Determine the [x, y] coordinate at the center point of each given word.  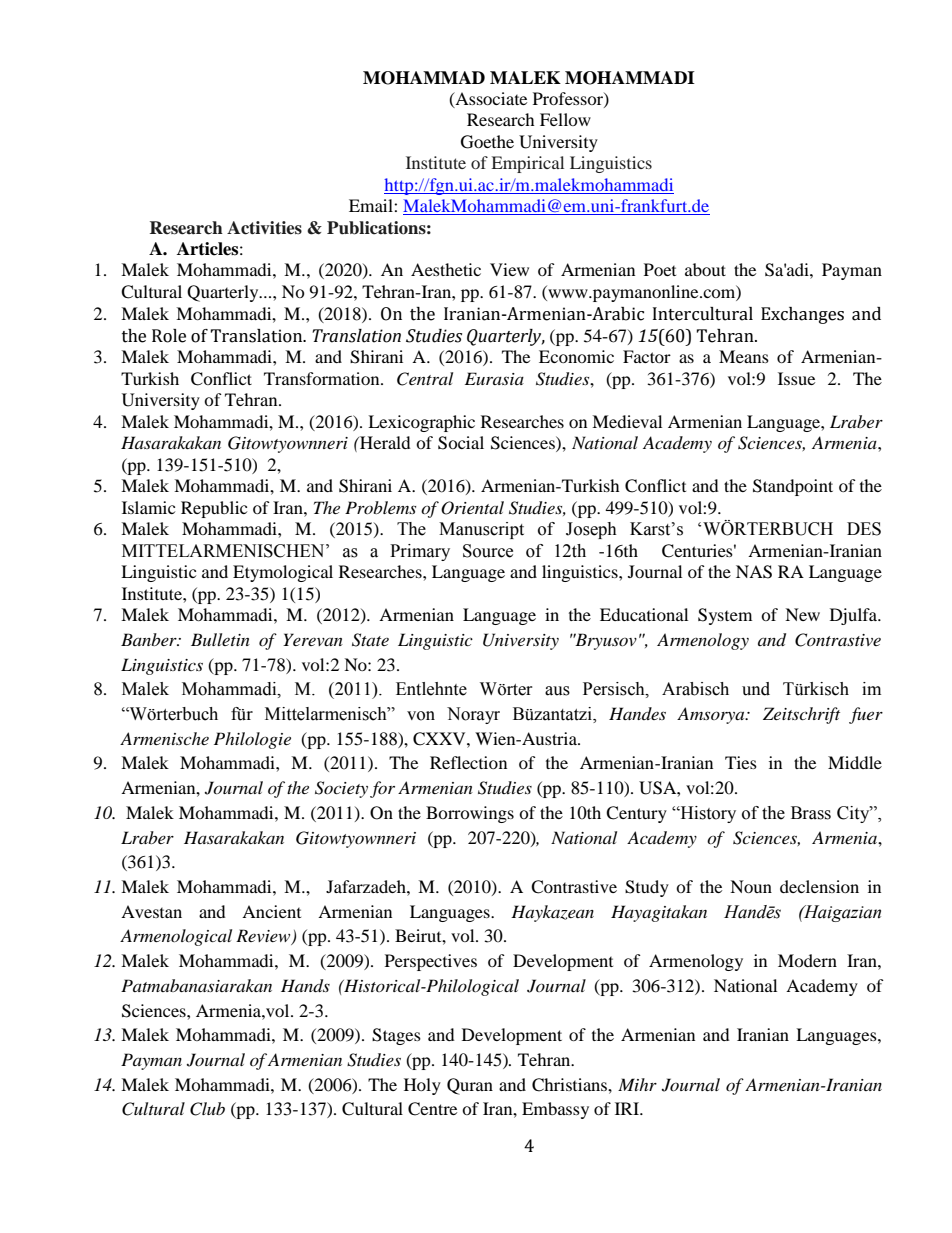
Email [372, 205]
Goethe [487, 142]
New [802, 614]
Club [207, 1109]
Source [488, 551]
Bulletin [220, 639]
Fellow [565, 119]
